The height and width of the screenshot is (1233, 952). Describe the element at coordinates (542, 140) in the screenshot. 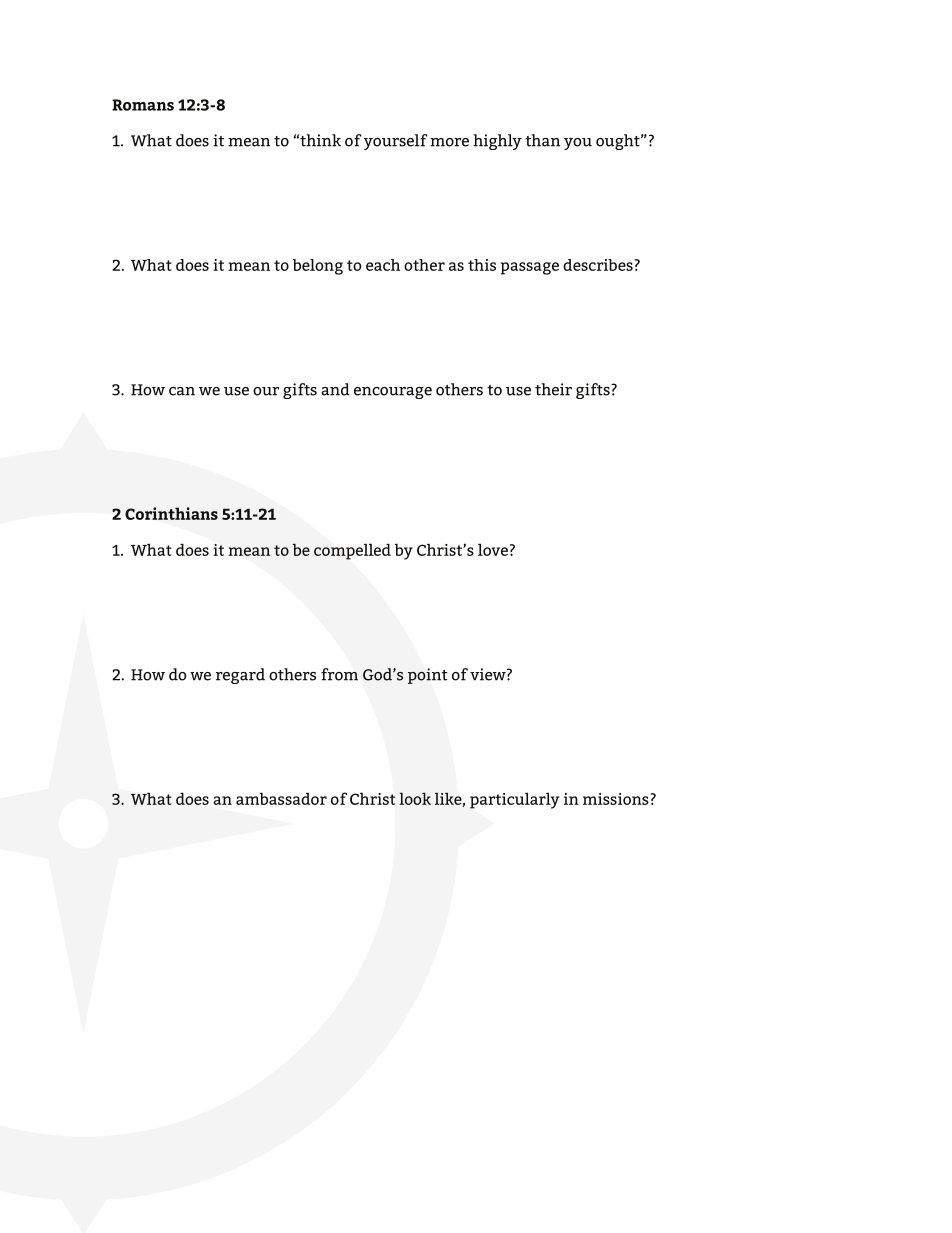

I see `than` at that location.
